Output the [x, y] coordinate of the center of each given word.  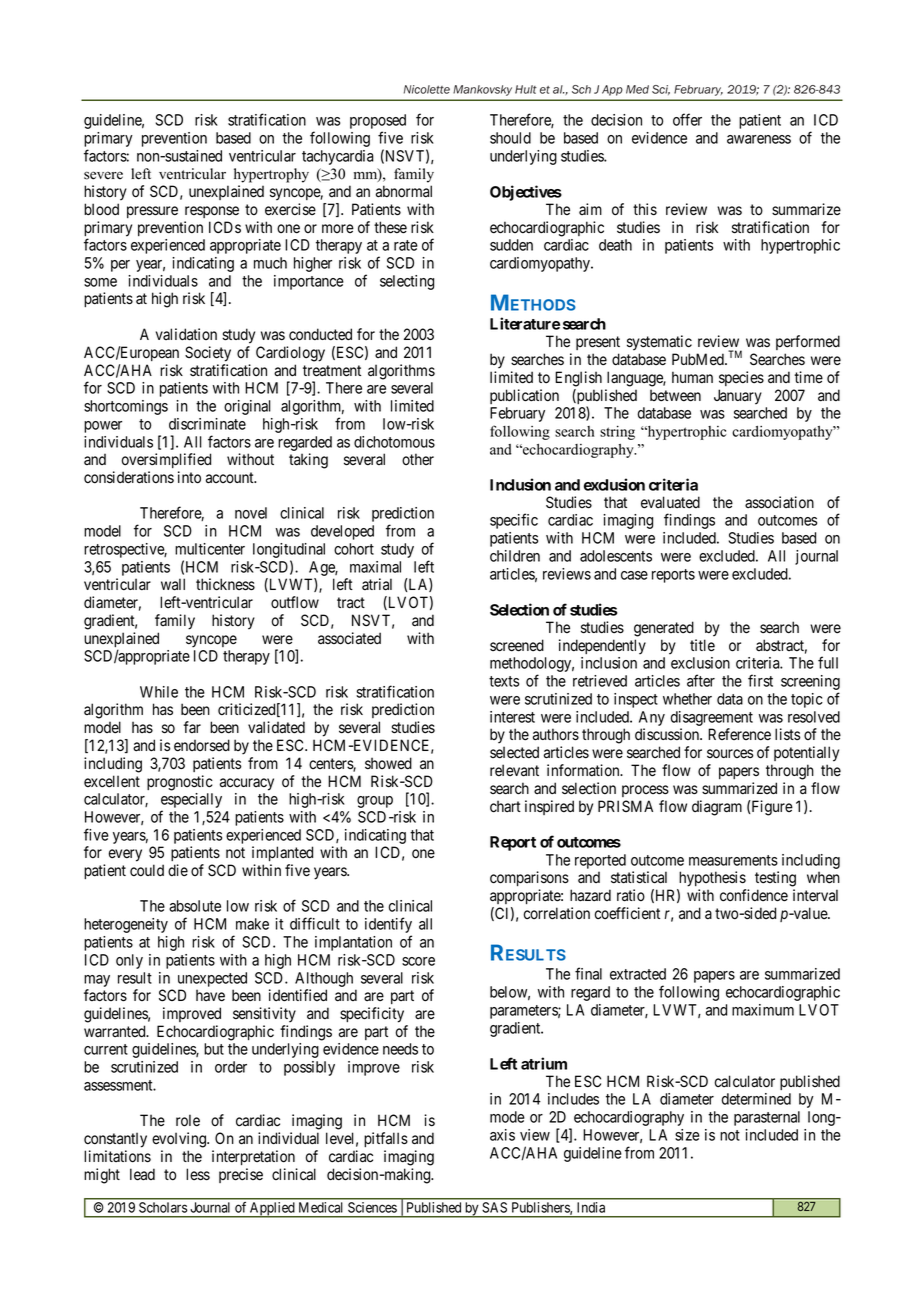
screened [517, 645]
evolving [180, 1140]
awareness [759, 139]
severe [103, 175]
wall [173, 584]
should [510, 138]
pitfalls [386, 1139]
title [702, 645]
